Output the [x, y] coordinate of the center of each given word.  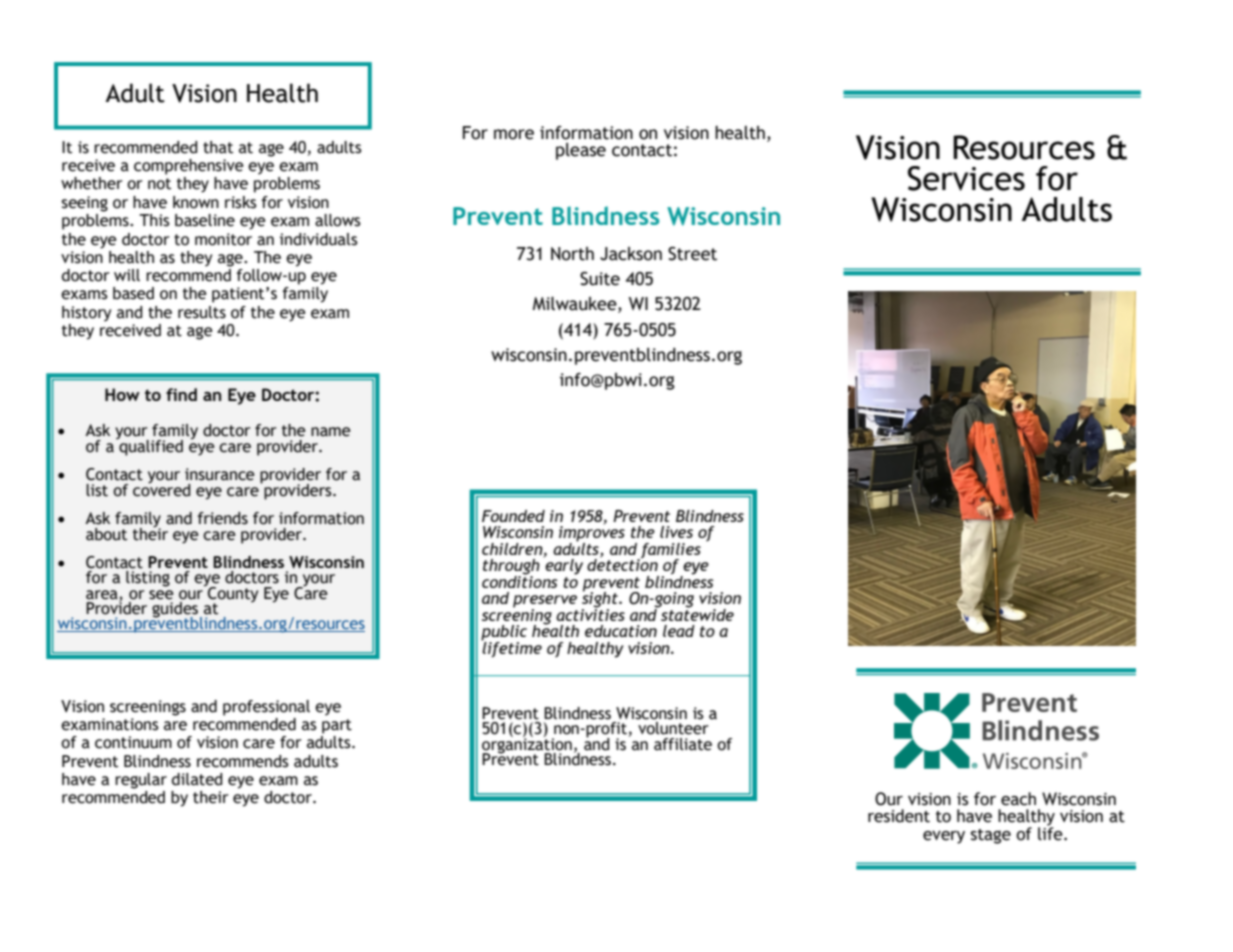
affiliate [683, 744]
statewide [696, 613]
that [218, 147]
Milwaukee [575, 304]
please [581, 151]
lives [676, 532]
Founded [513, 516]
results [202, 312]
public [504, 634]
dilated [197, 779]
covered [161, 489]
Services [966, 178]
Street [692, 254]
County [232, 594]
